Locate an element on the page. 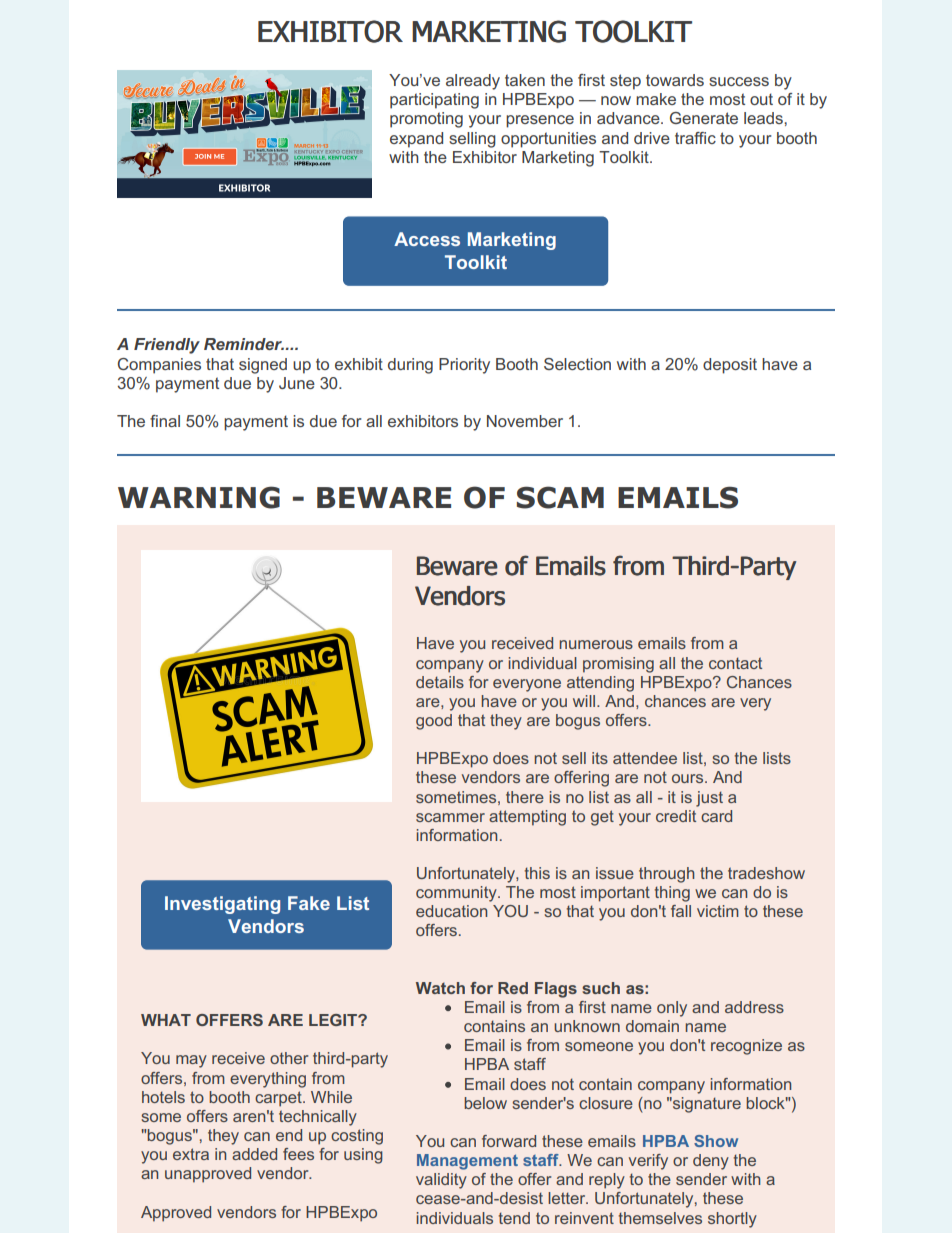 This document has height=1233, width=952. deny is located at coordinates (711, 1162).
